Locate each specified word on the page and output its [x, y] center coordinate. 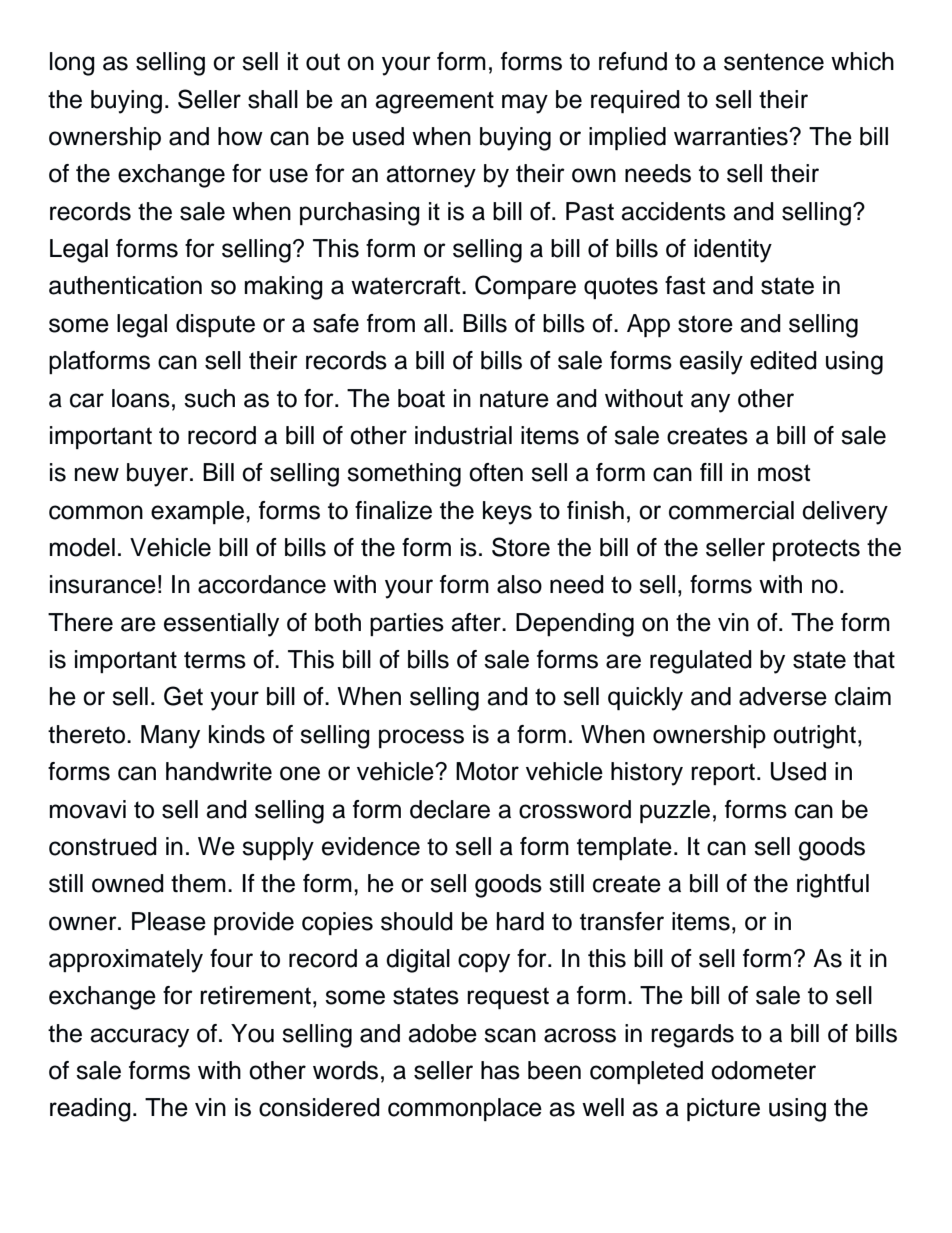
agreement [434, 102]
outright [814, 737]
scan [510, 1035]
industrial [463, 435]
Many [170, 737]
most [784, 473]
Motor [487, 771]
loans [141, 398]
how [240, 136]
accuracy [139, 1038]
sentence [774, 62]
